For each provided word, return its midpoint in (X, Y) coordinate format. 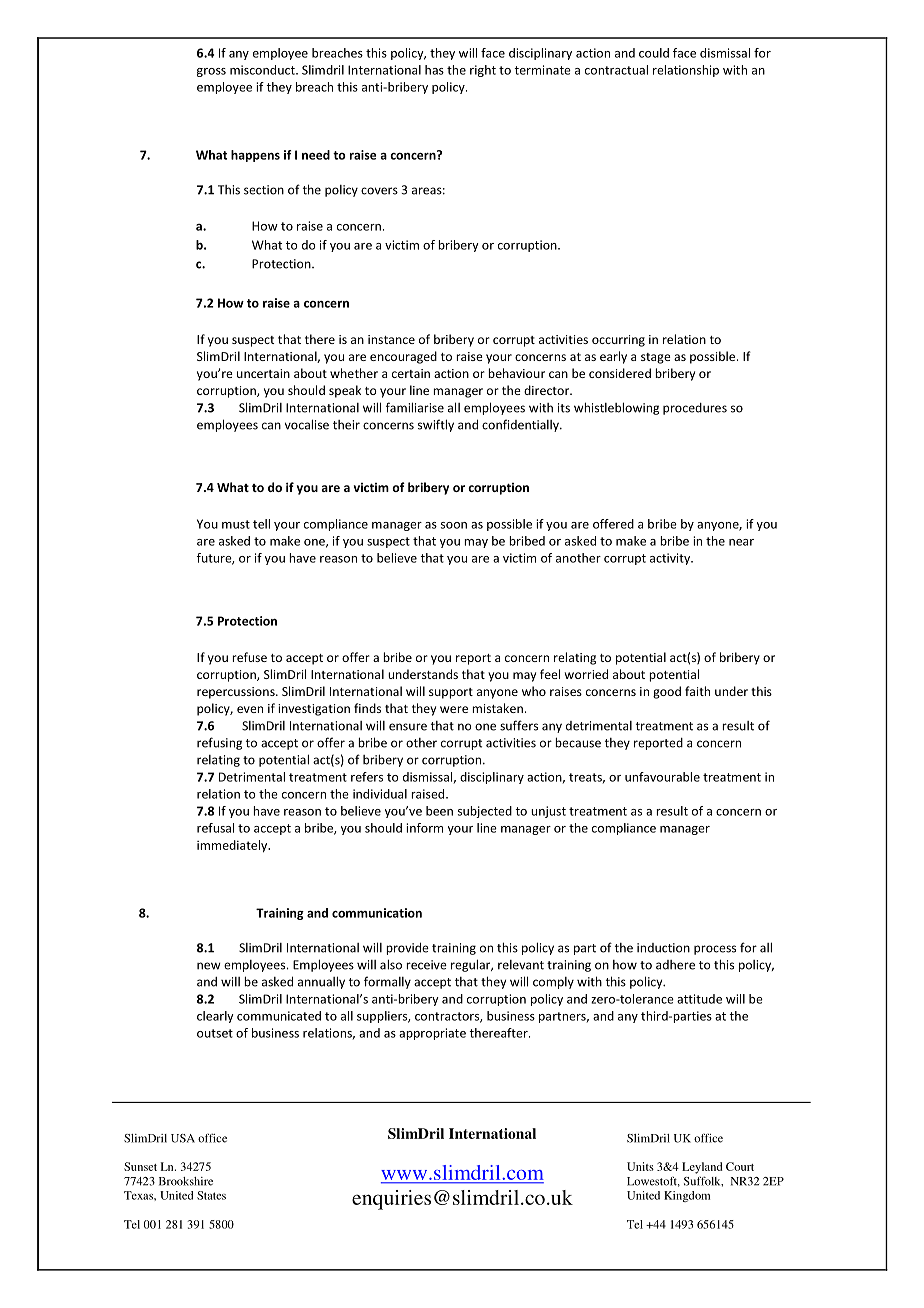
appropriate (432, 1034)
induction (663, 948)
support (451, 693)
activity (671, 559)
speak (345, 391)
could (654, 53)
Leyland (702, 1168)
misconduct (263, 70)
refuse (249, 657)
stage (656, 358)
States (211, 1195)
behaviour (516, 373)
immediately (233, 846)
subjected (485, 812)
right (483, 71)
